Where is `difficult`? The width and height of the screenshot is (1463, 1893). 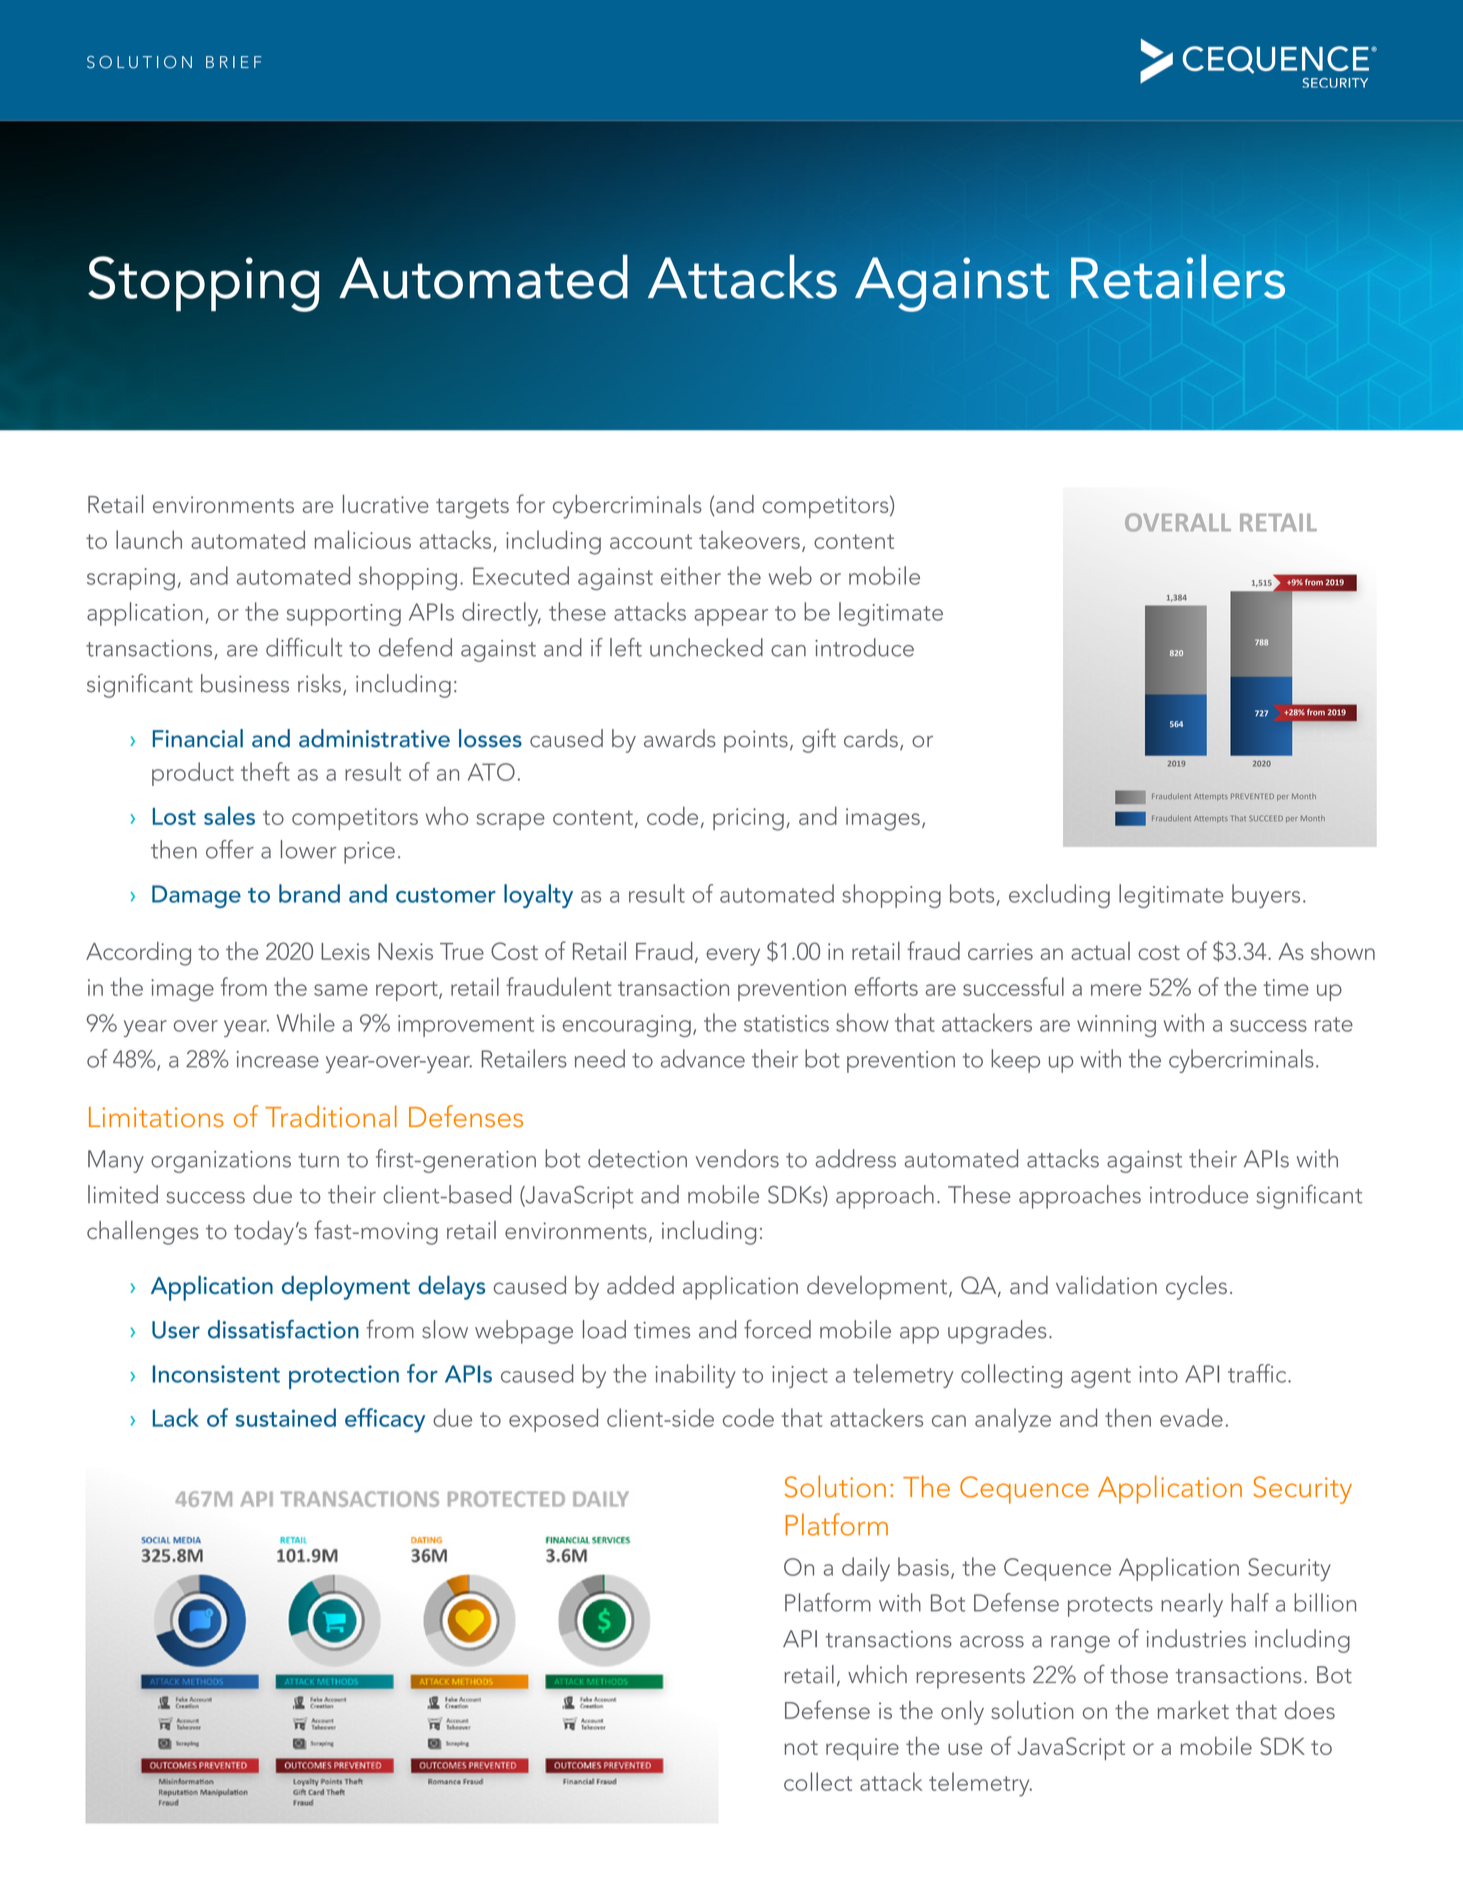 difficult is located at coordinates (304, 647).
